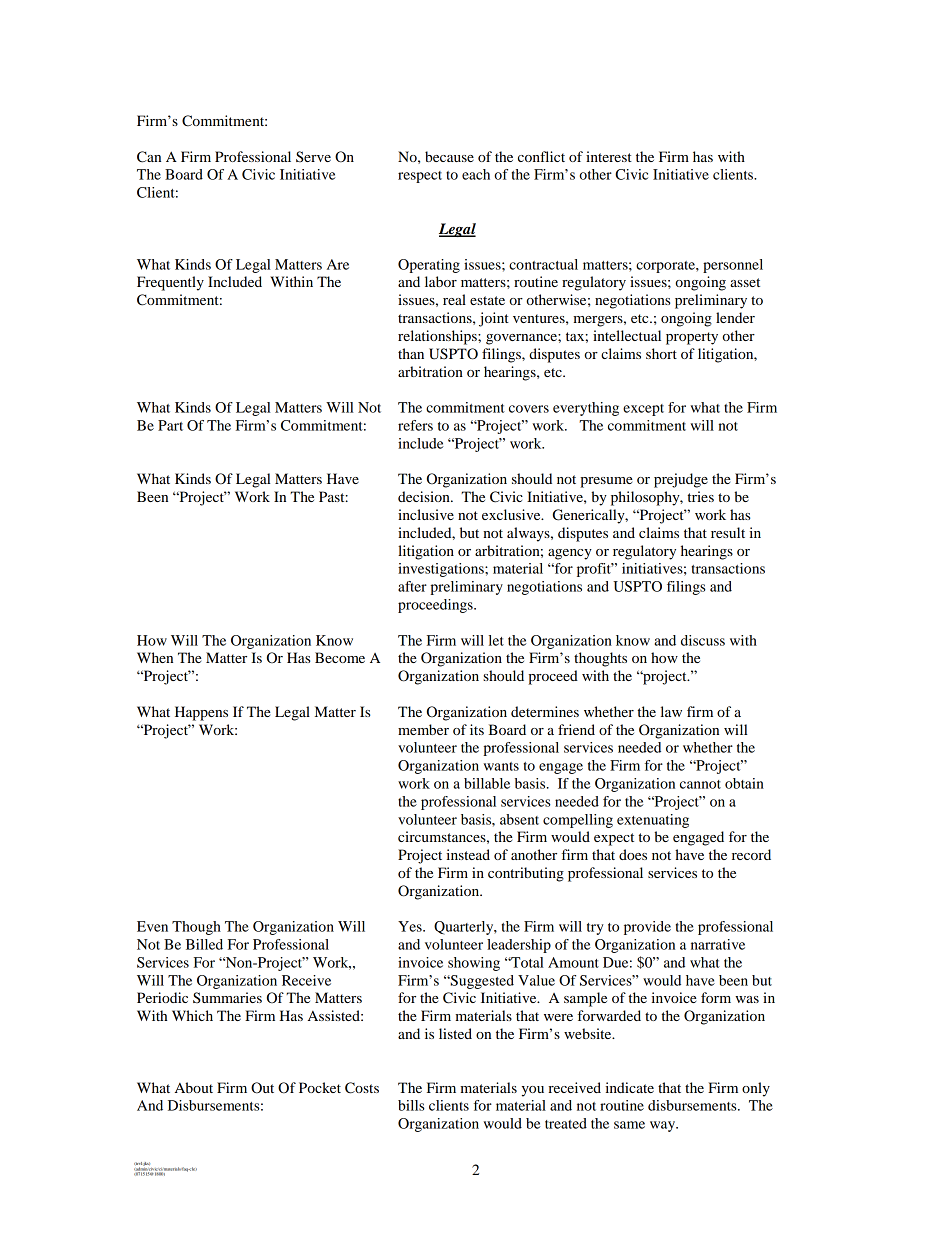  What do you see at coordinates (194, 1087) in the image?
I see `About` at bounding box center [194, 1087].
